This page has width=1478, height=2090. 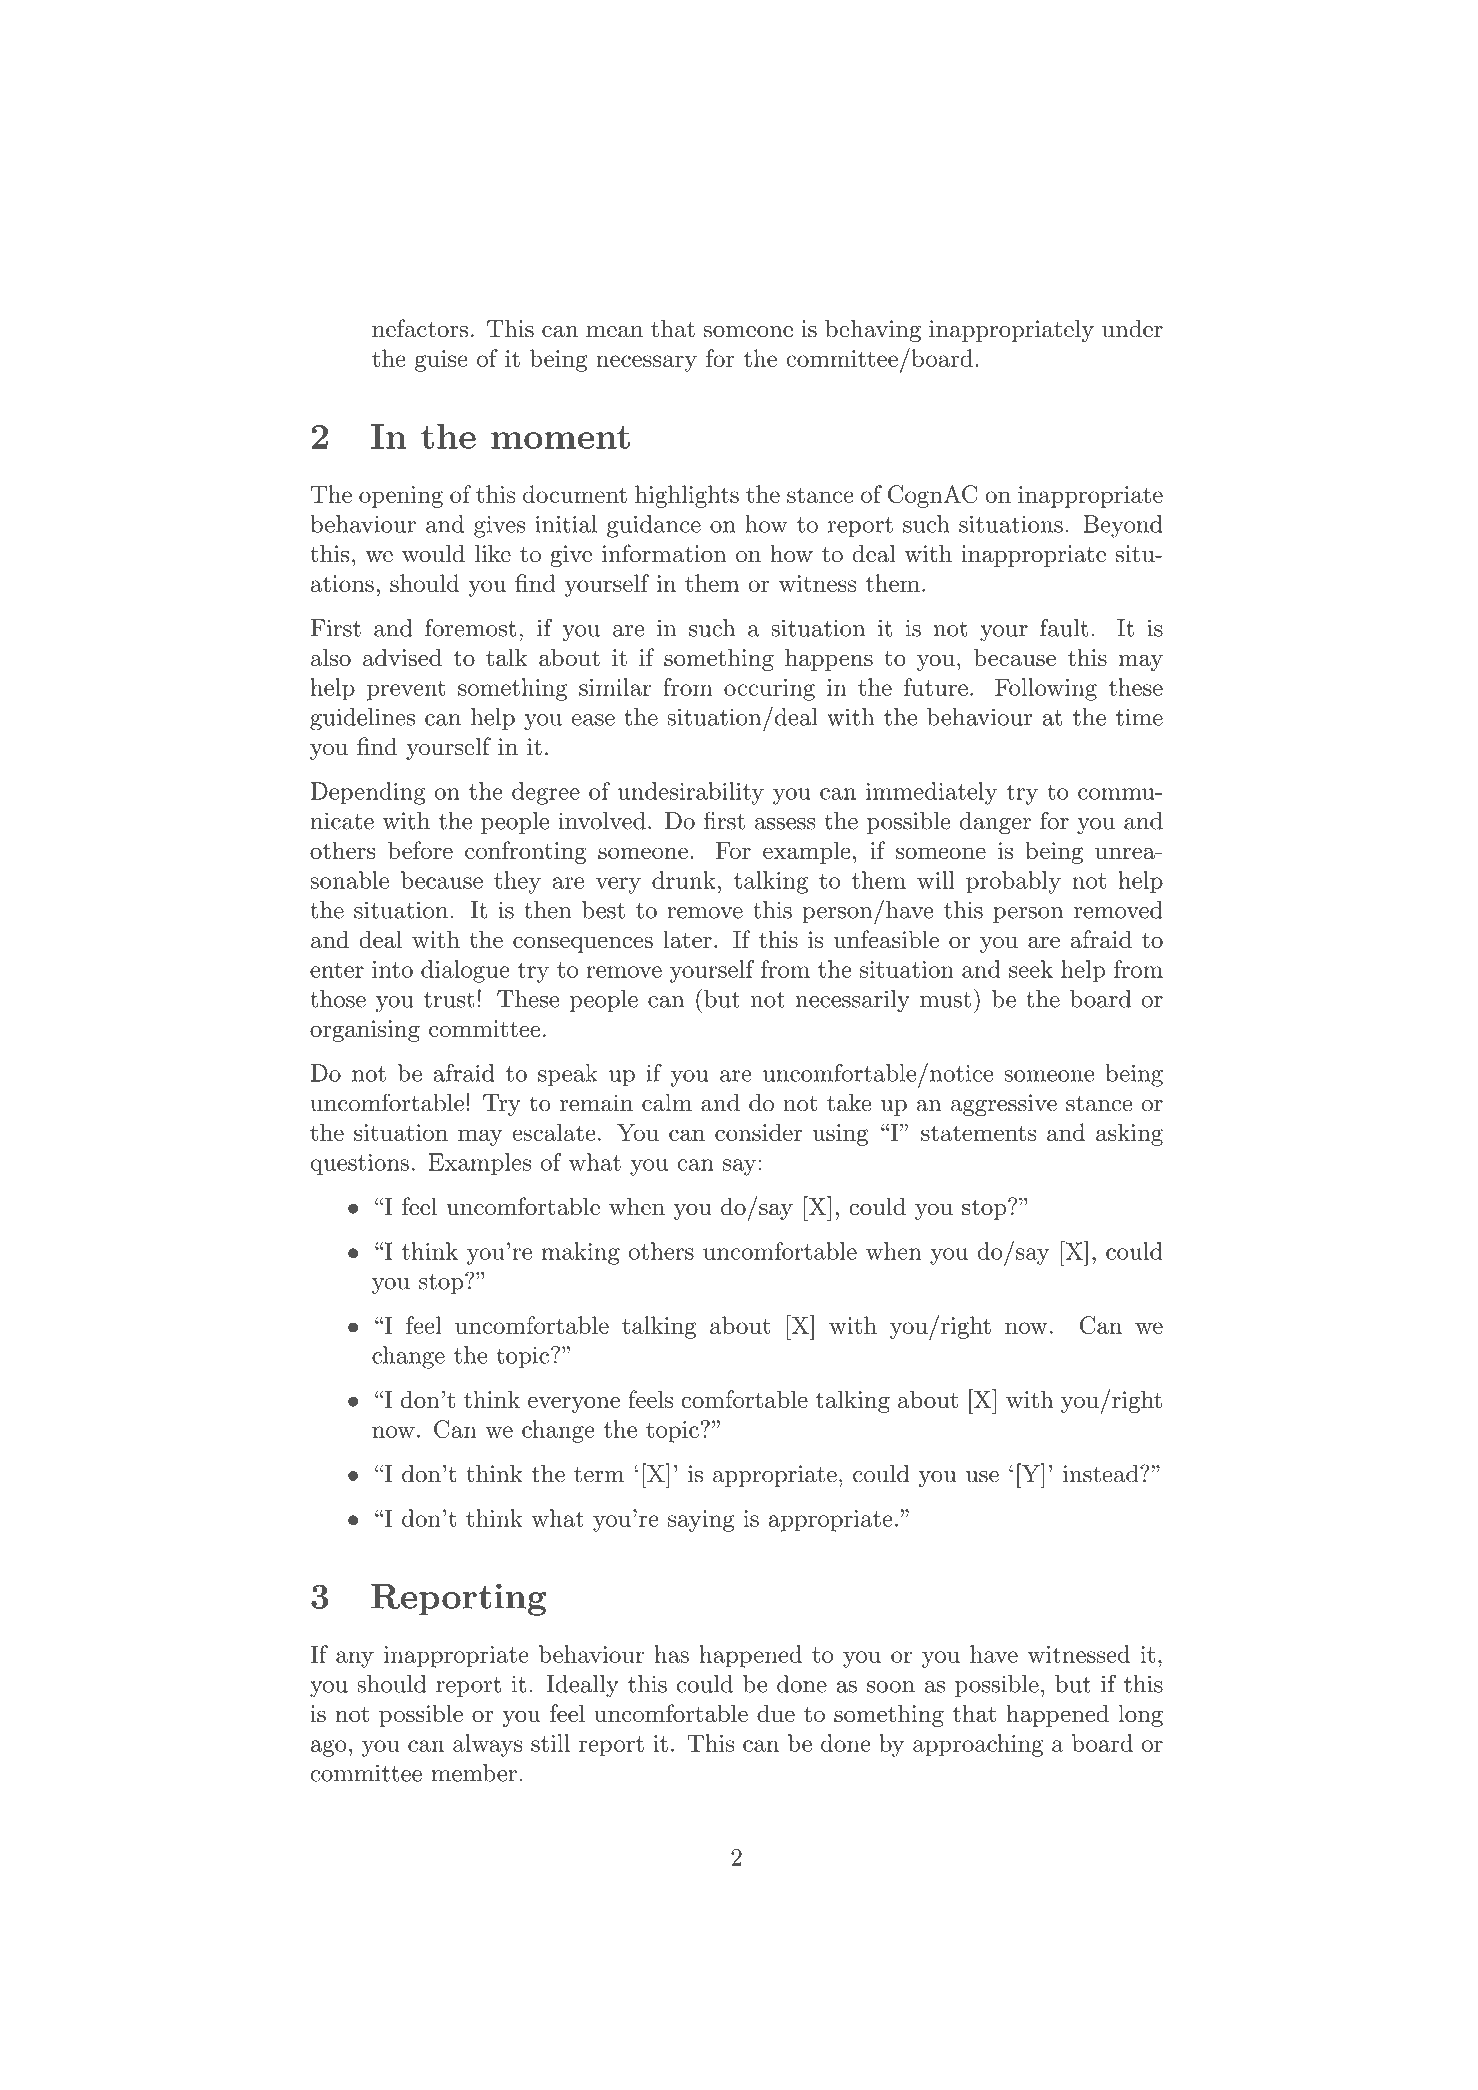 What do you see at coordinates (701, 1521) in the page?
I see `saying` at bounding box center [701, 1521].
